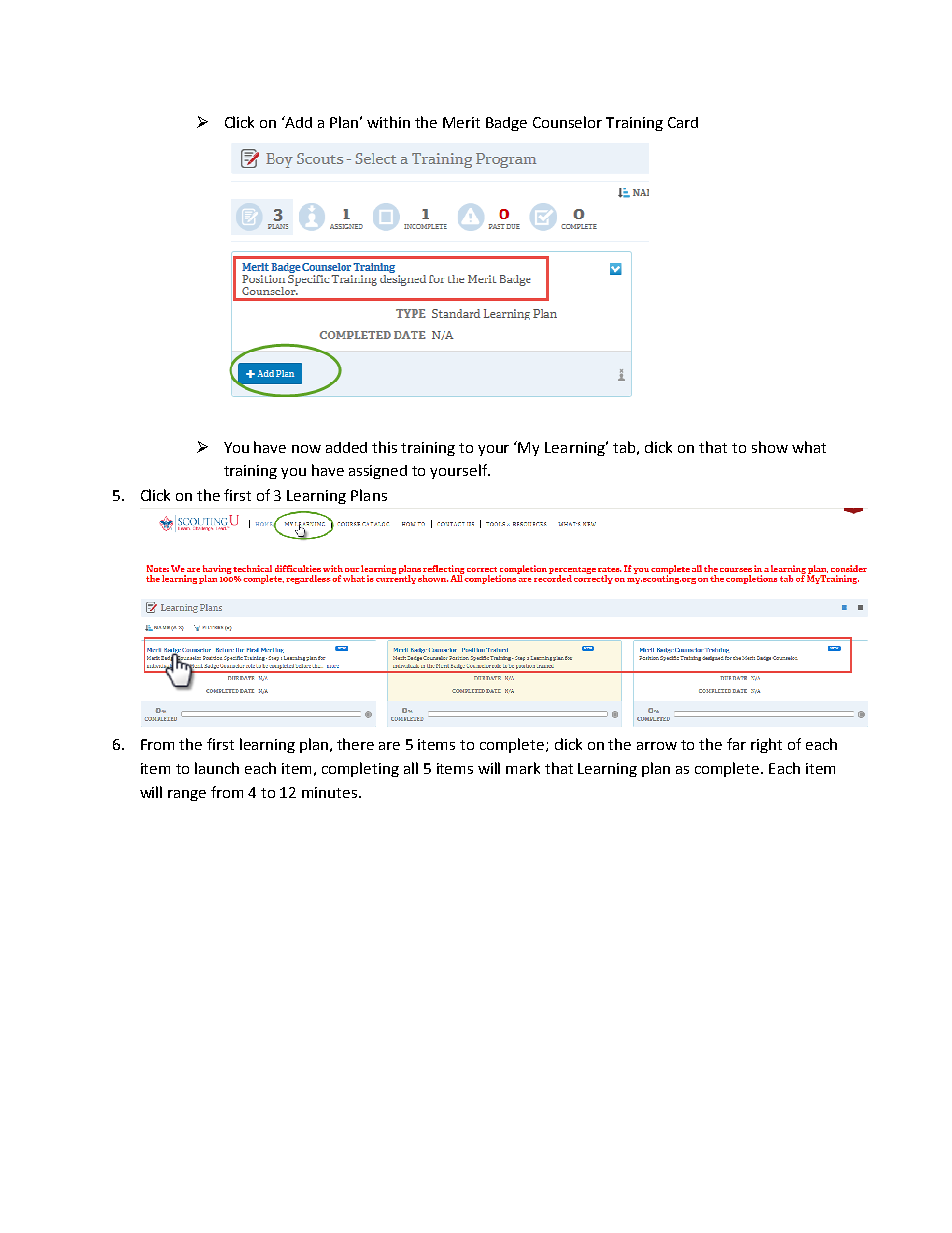 The width and height of the document is (952, 1233). Describe the element at coordinates (736, 744) in the document. I see `far` at that location.
